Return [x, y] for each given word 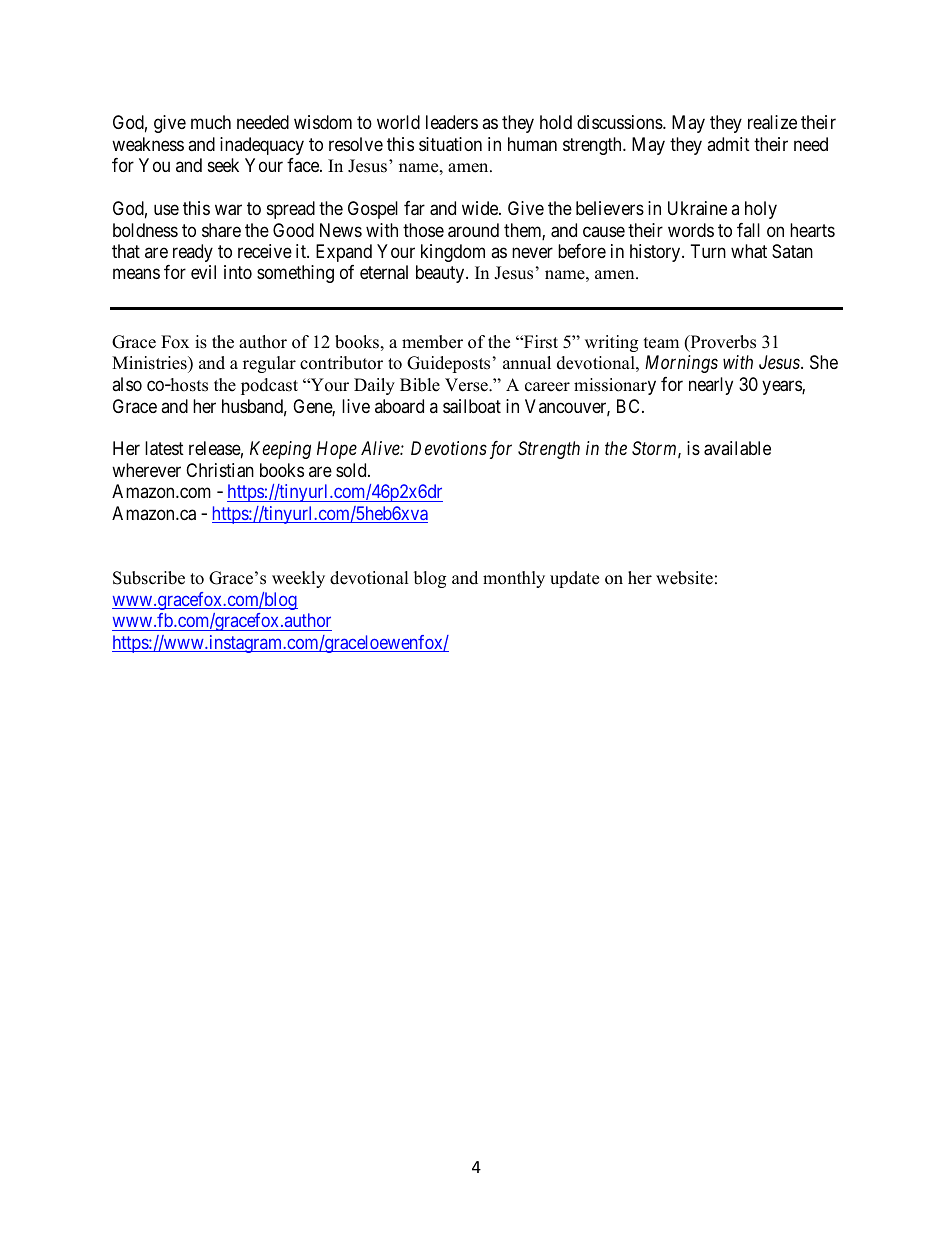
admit [728, 144]
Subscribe [149, 578]
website [684, 578]
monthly [514, 579]
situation [450, 144]
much [211, 122]
